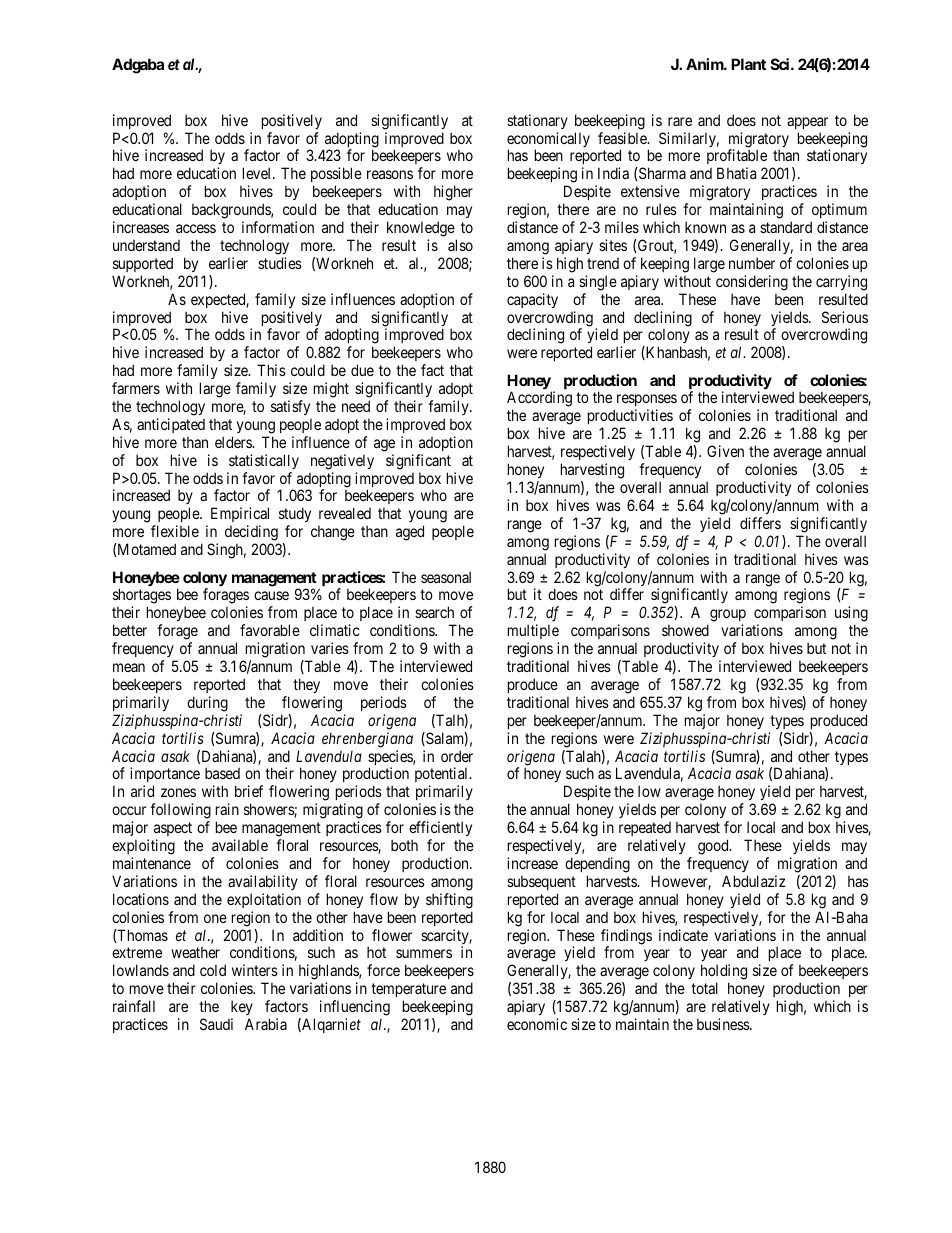  I want to click on feasible, so click(623, 138).
